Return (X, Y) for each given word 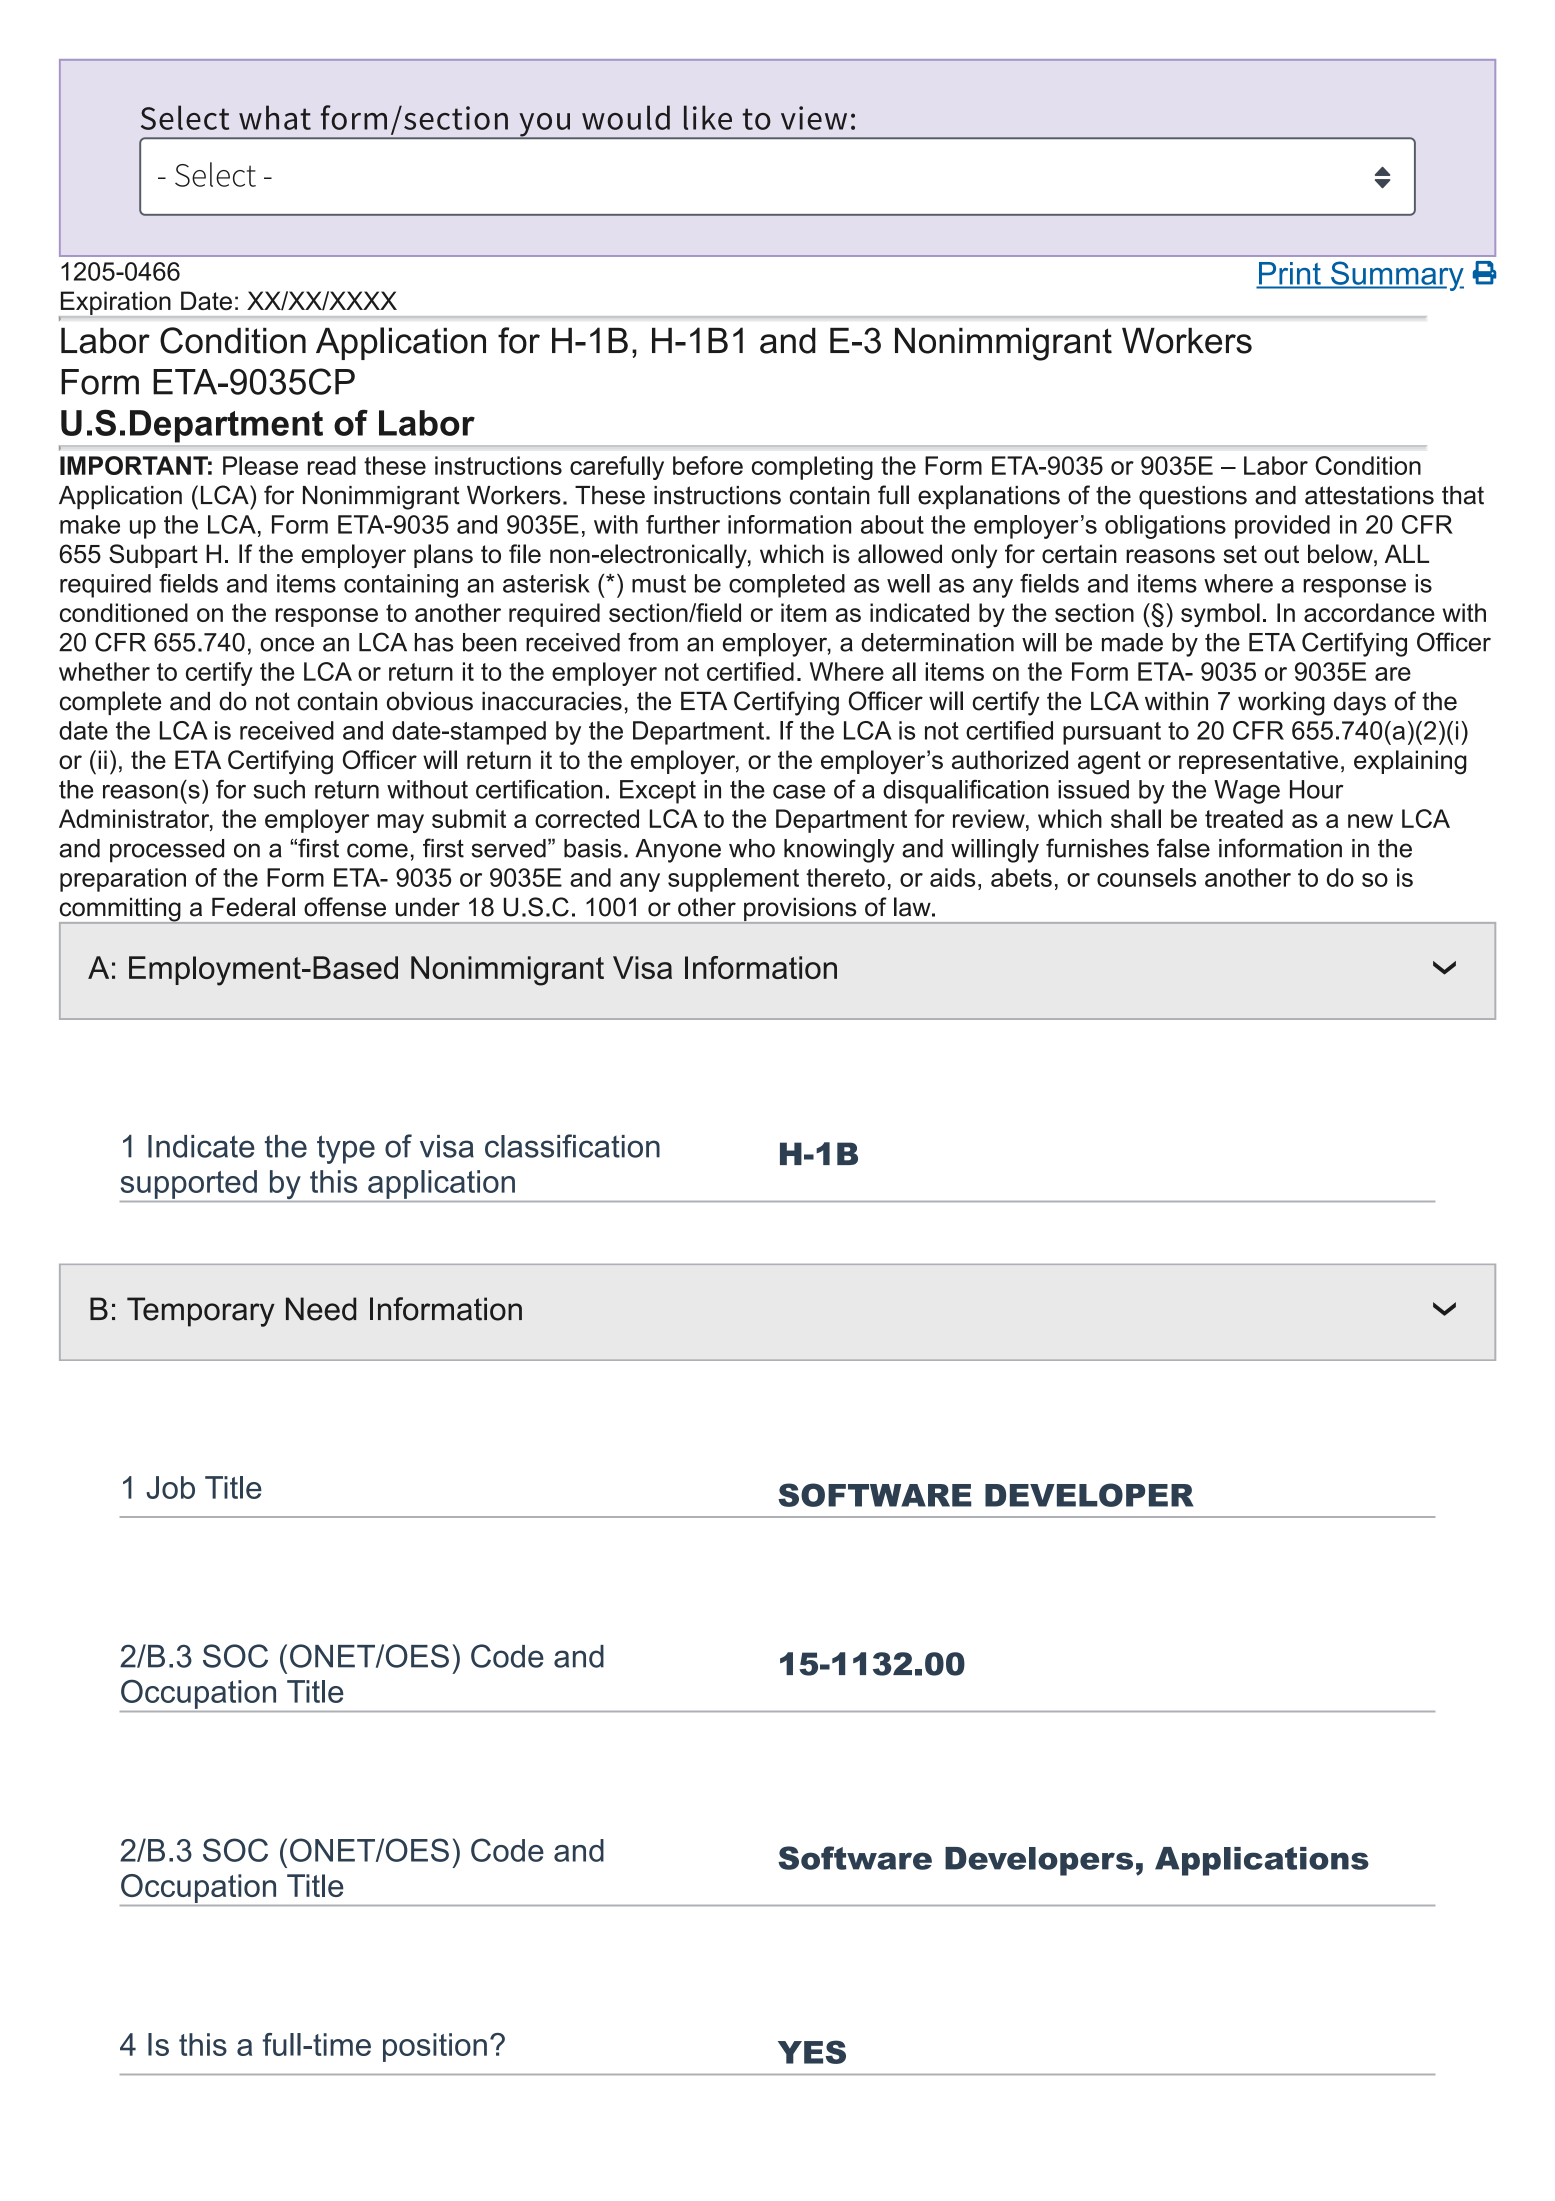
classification (572, 1146)
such (279, 789)
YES (812, 2052)
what (275, 117)
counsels (1146, 877)
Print (1290, 273)
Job (170, 1487)
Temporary (201, 1312)
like (708, 117)
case (799, 792)
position (435, 2047)
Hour (1317, 789)
